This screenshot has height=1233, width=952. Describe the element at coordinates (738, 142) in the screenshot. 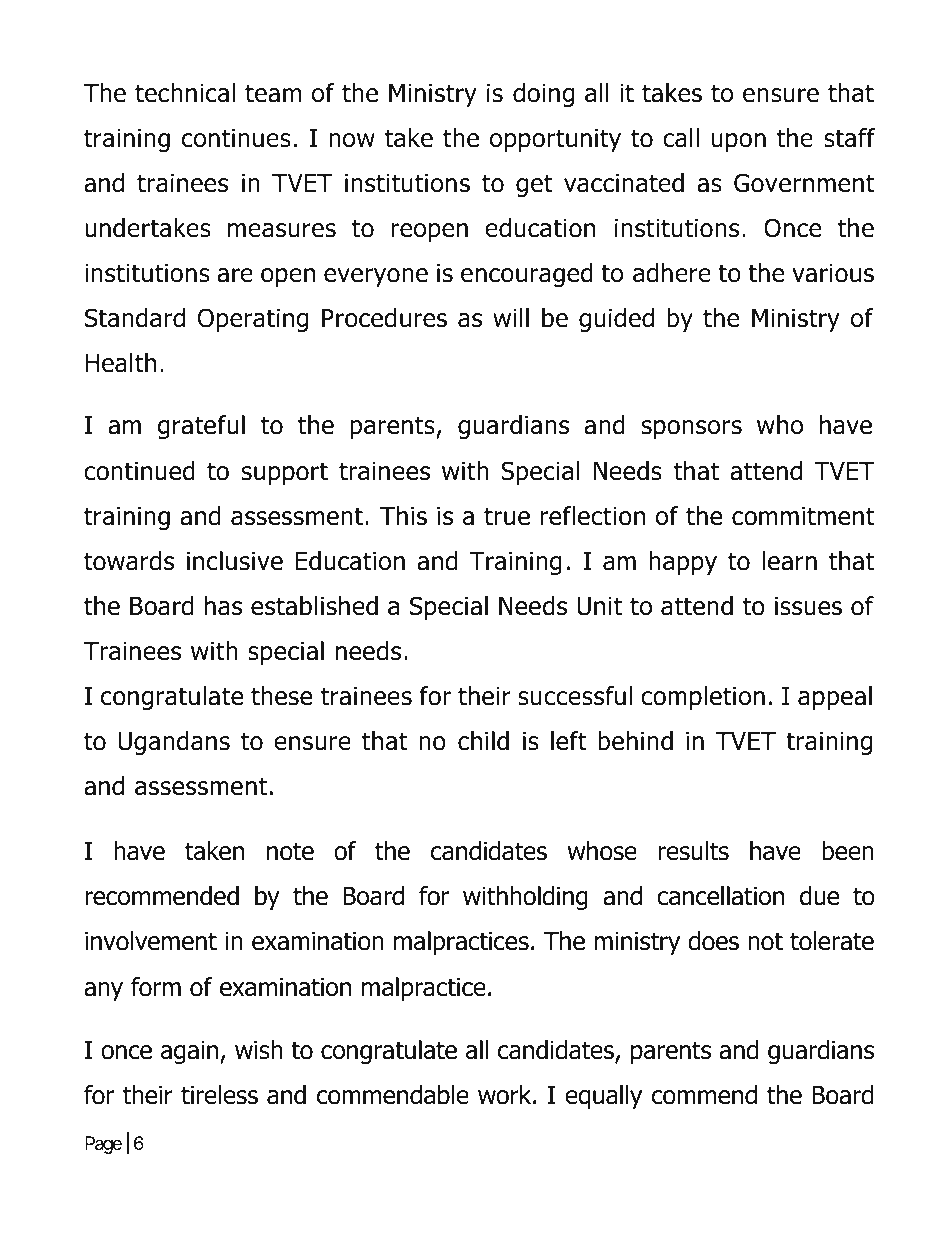

I see `upon` at that location.
